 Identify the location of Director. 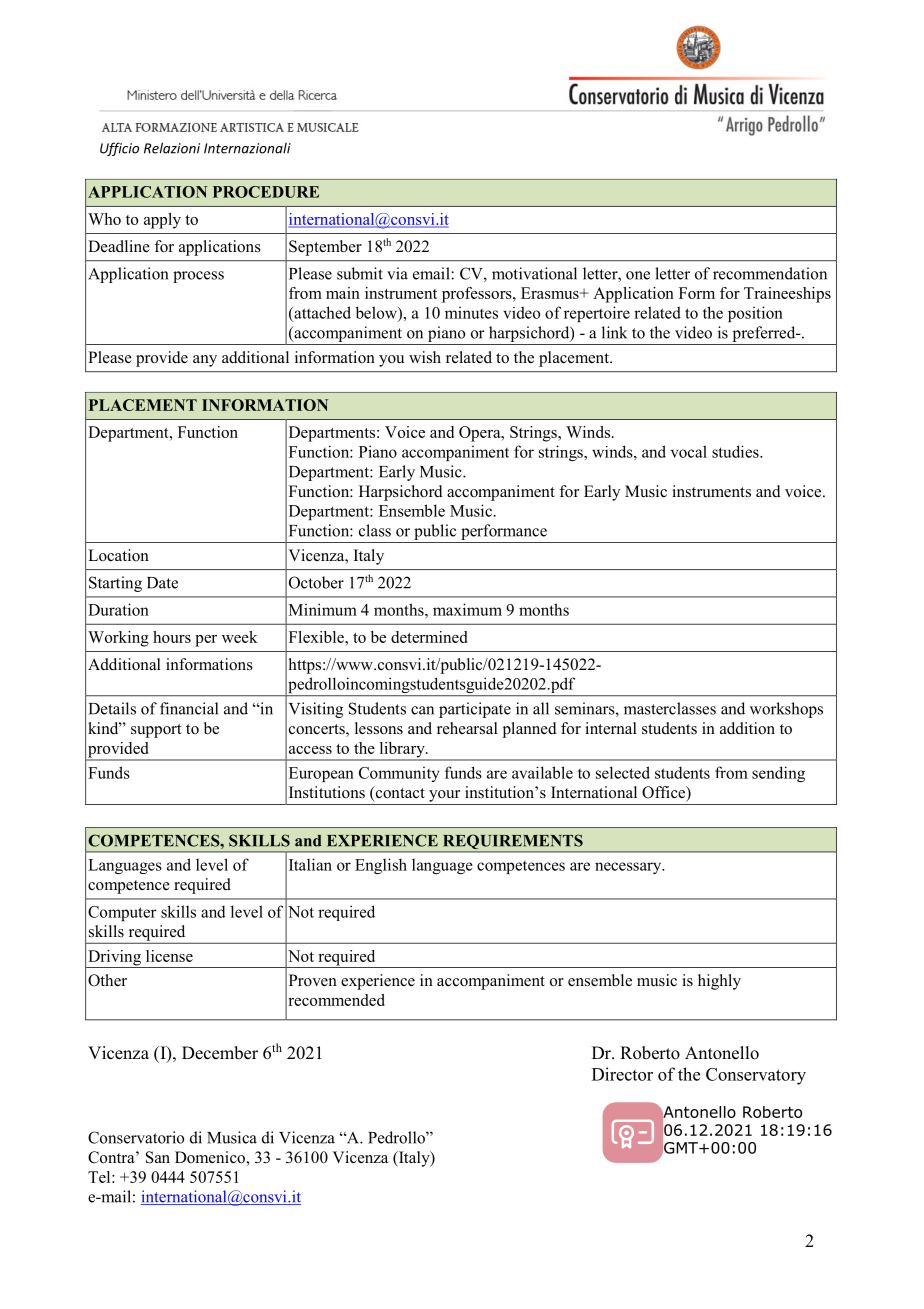
(622, 1074).
